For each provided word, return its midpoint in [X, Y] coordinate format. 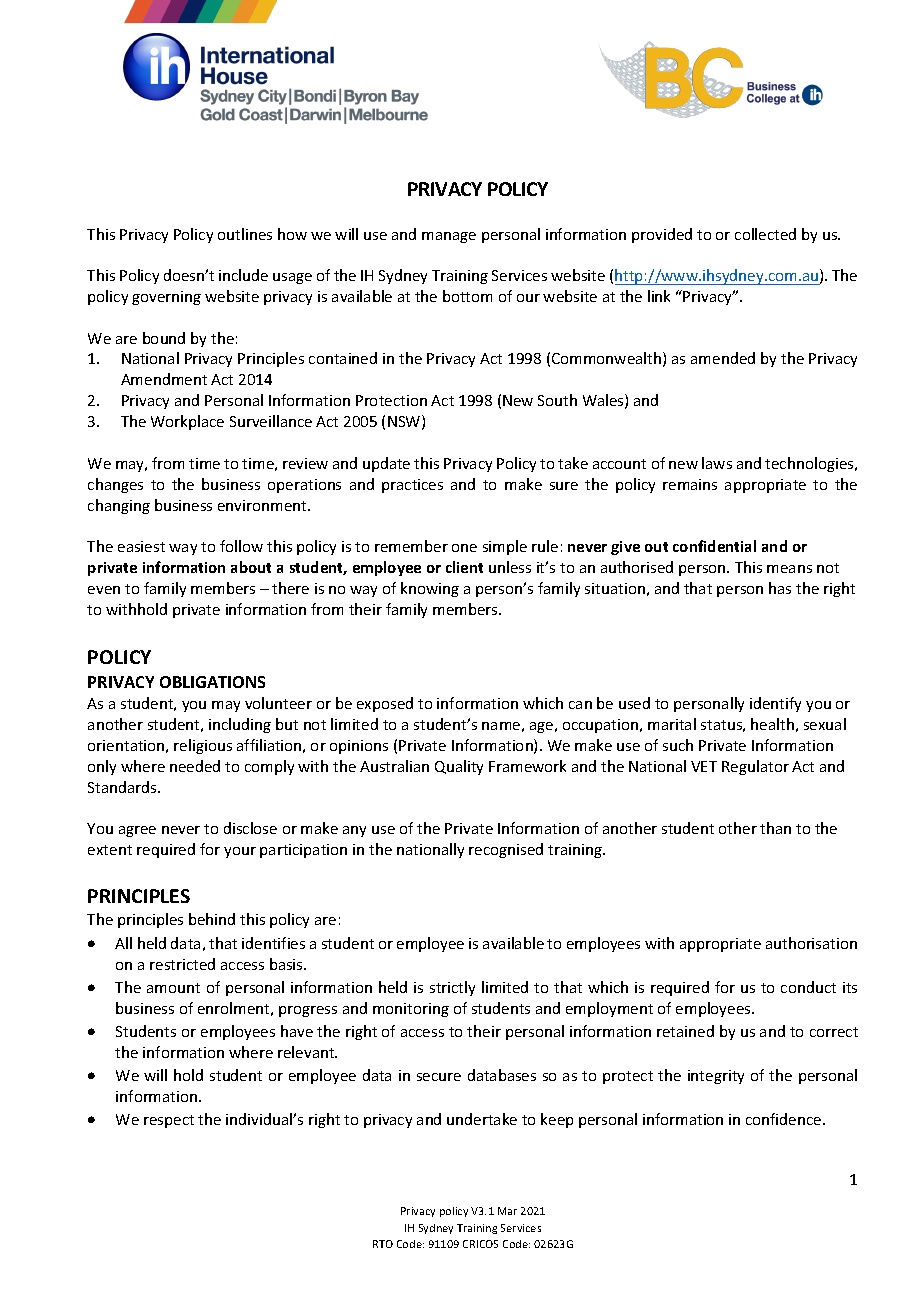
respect [169, 1121]
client [464, 567]
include [243, 275]
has [780, 588]
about [251, 567]
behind [212, 919]
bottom [467, 296]
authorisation [811, 943]
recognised [506, 850]
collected [765, 234]
